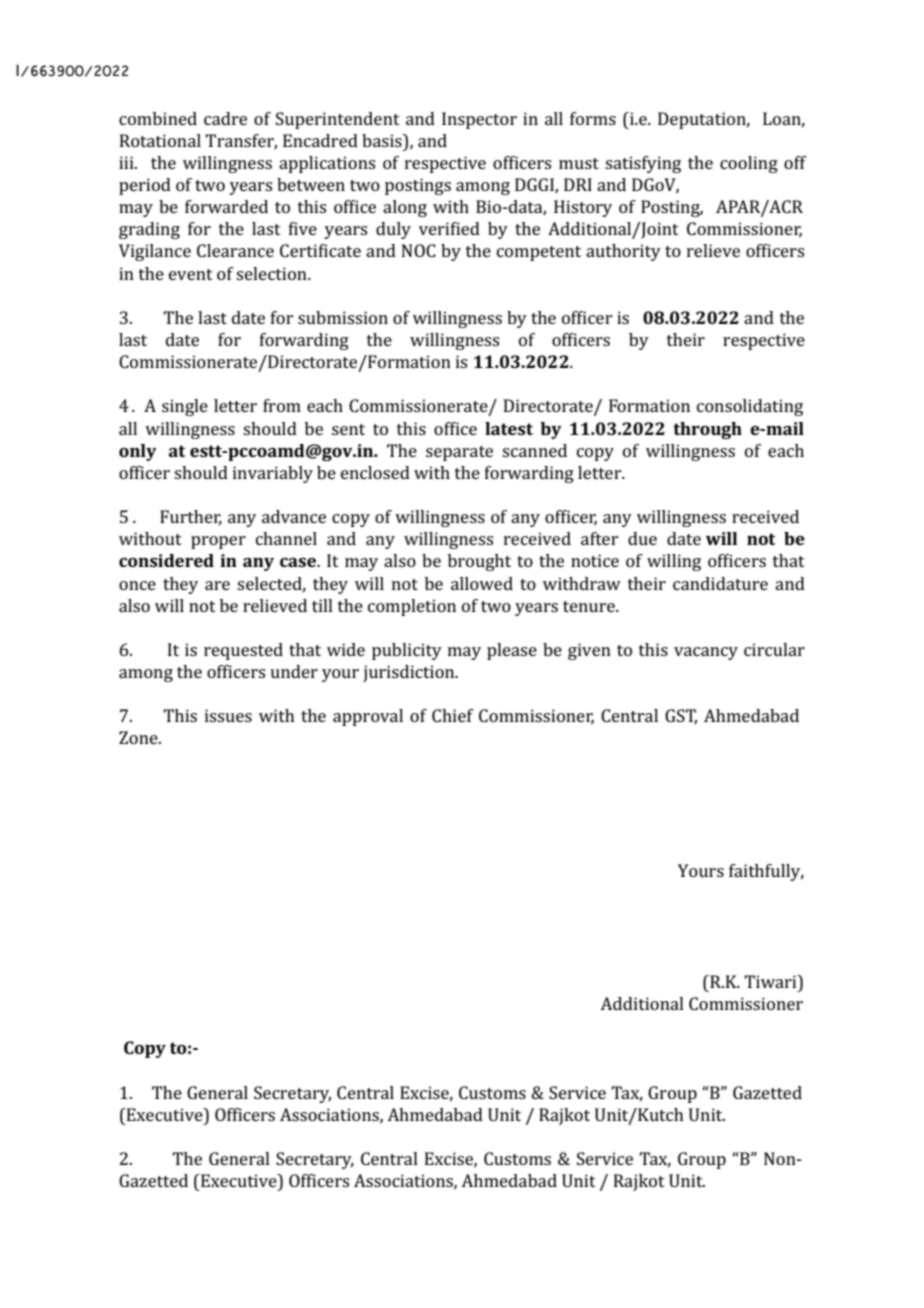 This page has width=924, height=1308. What do you see at coordinates (479, 120) in the page?
I see `Inspector` at bounding box center [479, 120].
